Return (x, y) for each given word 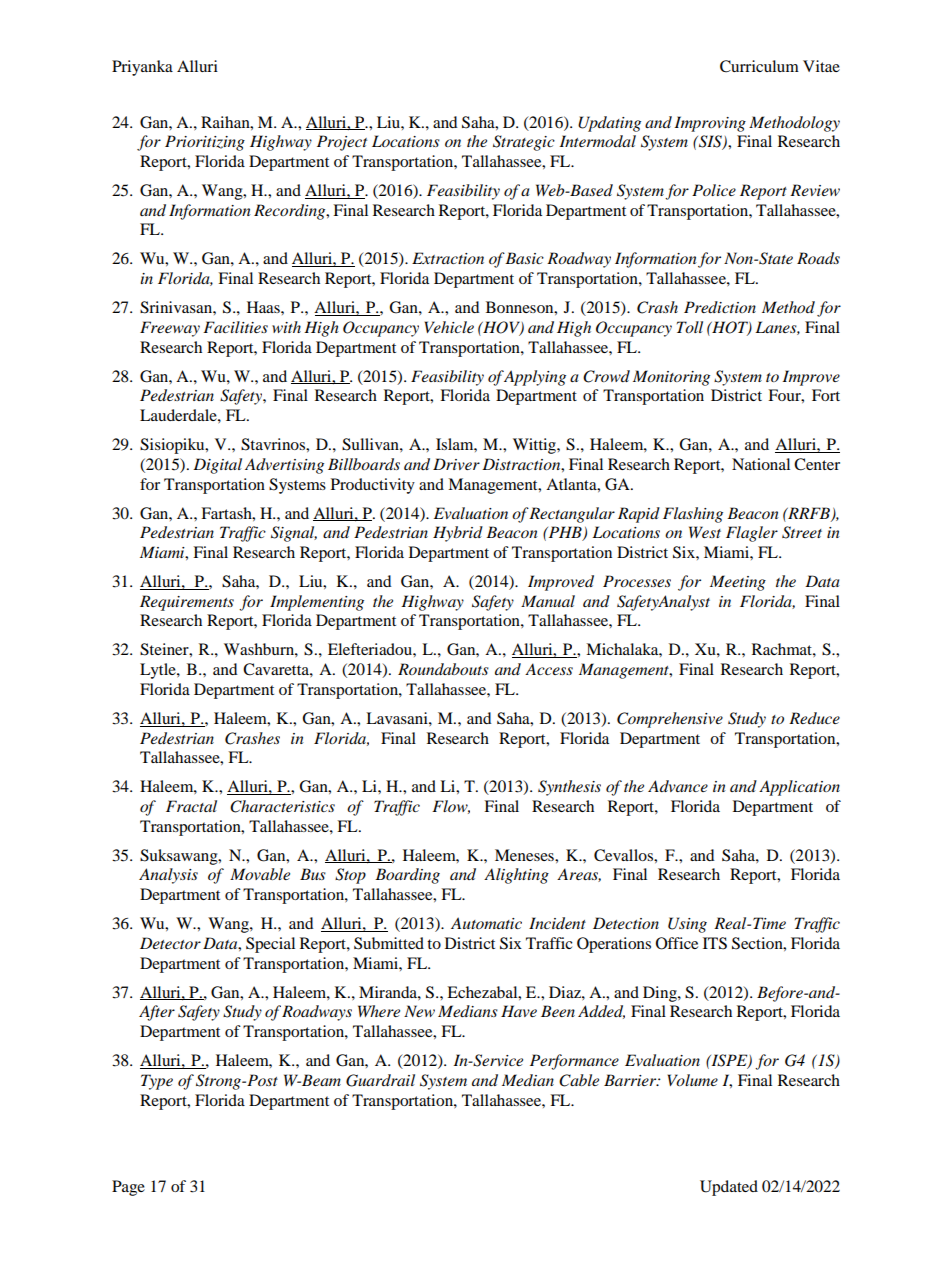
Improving (710, 124)
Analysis (168, 876)
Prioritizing (205, 143)
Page (128, 1188)
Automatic (486, 923)
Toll (690, 327)
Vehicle (449, 327)
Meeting (738, 583)
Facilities (235, 327)
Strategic (524, 143)
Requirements (187, 603)
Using (687, 925)
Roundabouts (443, 669)
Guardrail (380, 1080)
